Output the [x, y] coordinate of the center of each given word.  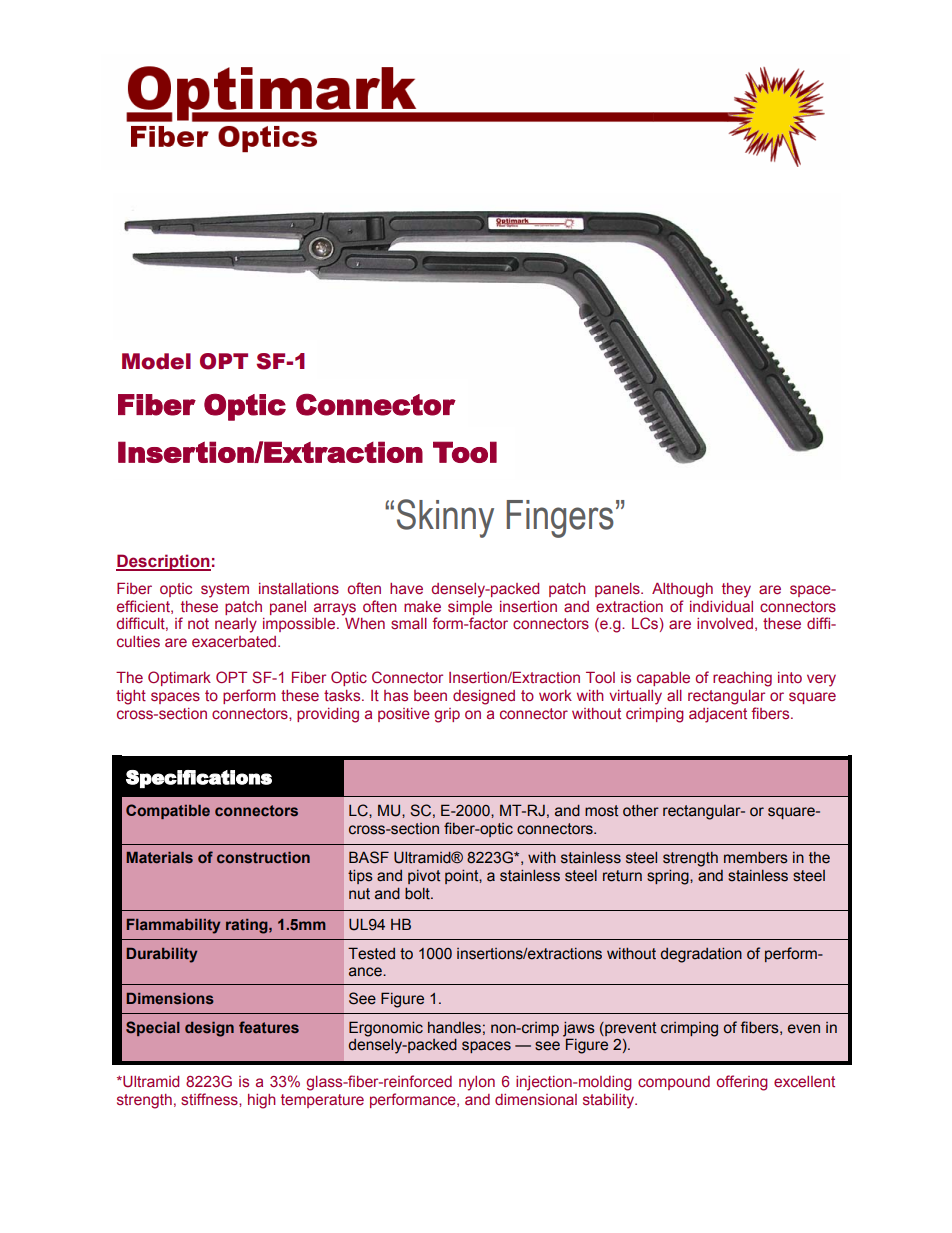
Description [163, 562]
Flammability [173, 926]
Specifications [199, 779]
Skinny [445, 518]
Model [156, 361]
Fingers [560, 519]
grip [447, 715]
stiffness [210, 1099]
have [406, 588]
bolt [418, 893]
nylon [477, 1083]
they [736, 590]
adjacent [718, 715]
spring [669, 877]
